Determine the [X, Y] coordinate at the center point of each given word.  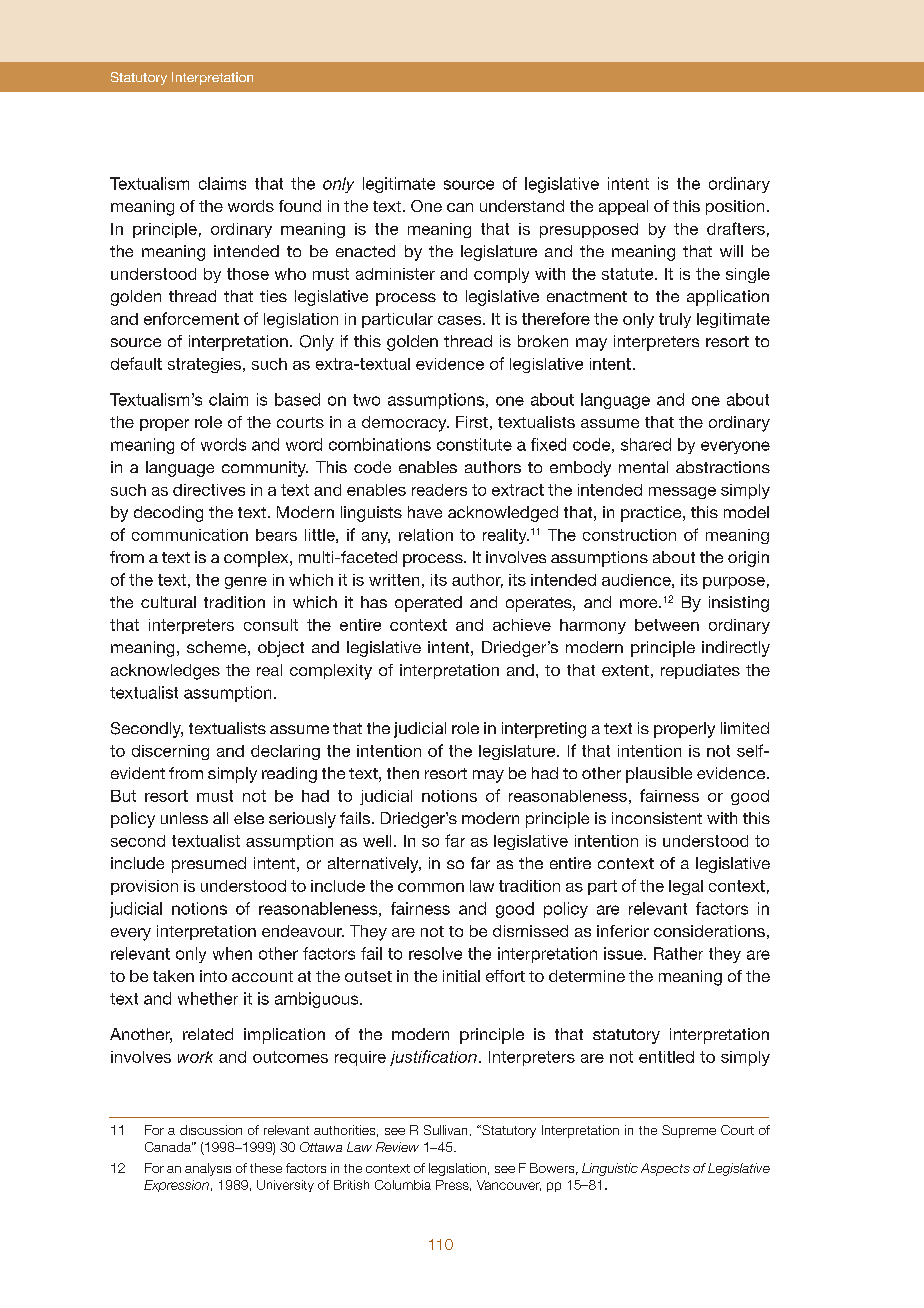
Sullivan [445, 1130]
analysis [208, 1169]
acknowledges [165, 672]
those [248, 274]
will [731, 251]
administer [395, 274]
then [403, 773]
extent [625, 670]
